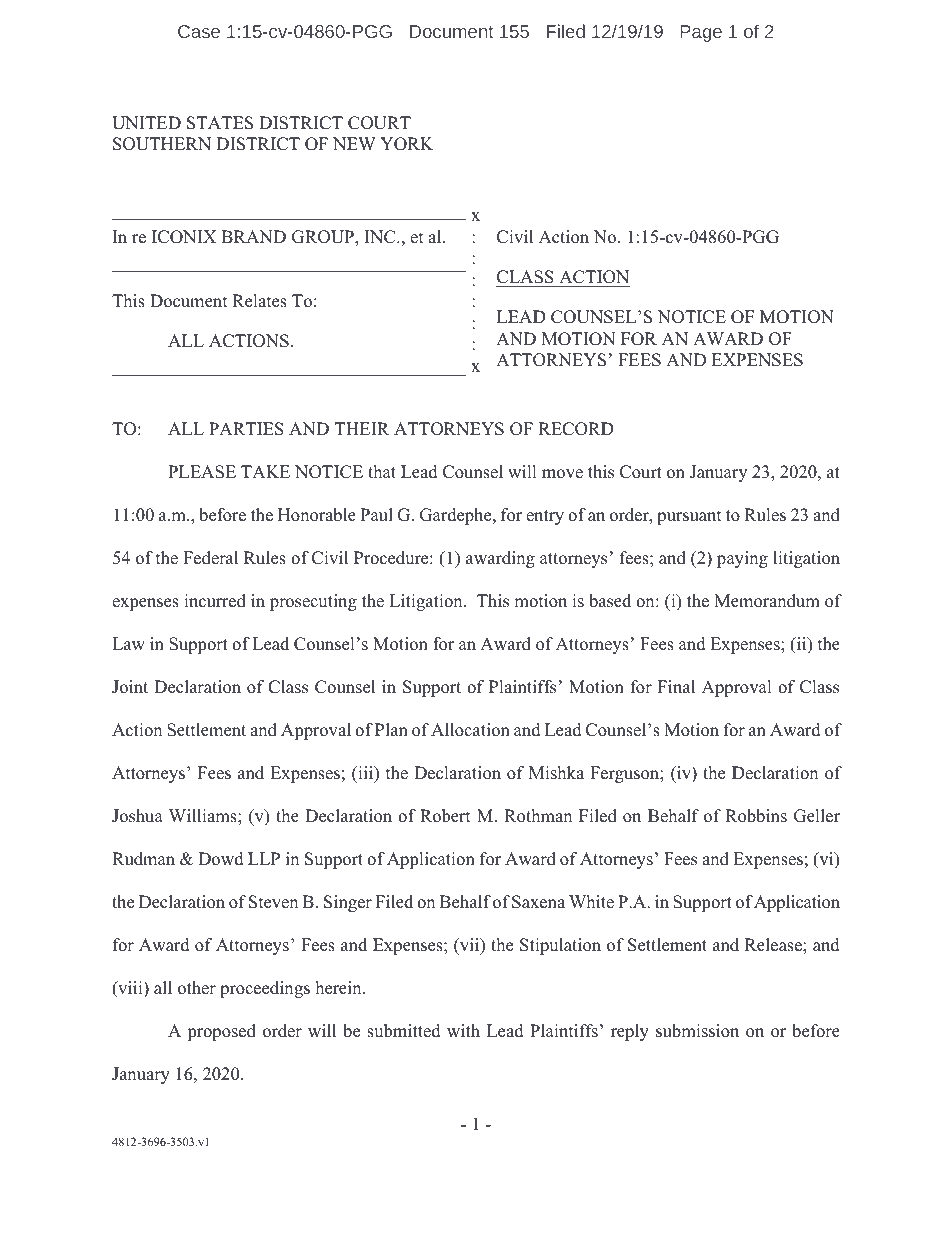 The image size is (952, 1233). I want to click on Case, so click(199, 31).
